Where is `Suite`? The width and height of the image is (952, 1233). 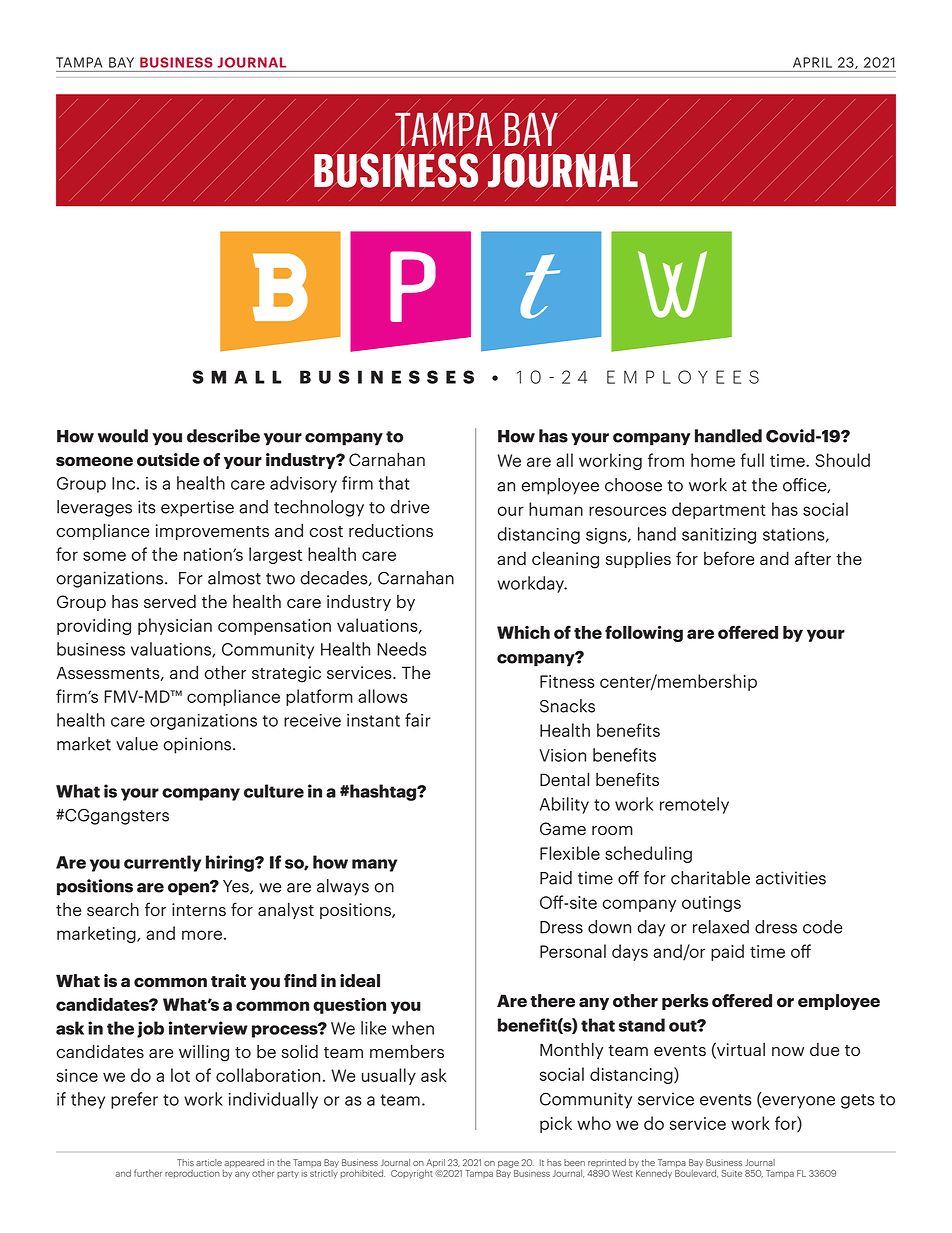
Suite is located at coordinates (731, 1173).
